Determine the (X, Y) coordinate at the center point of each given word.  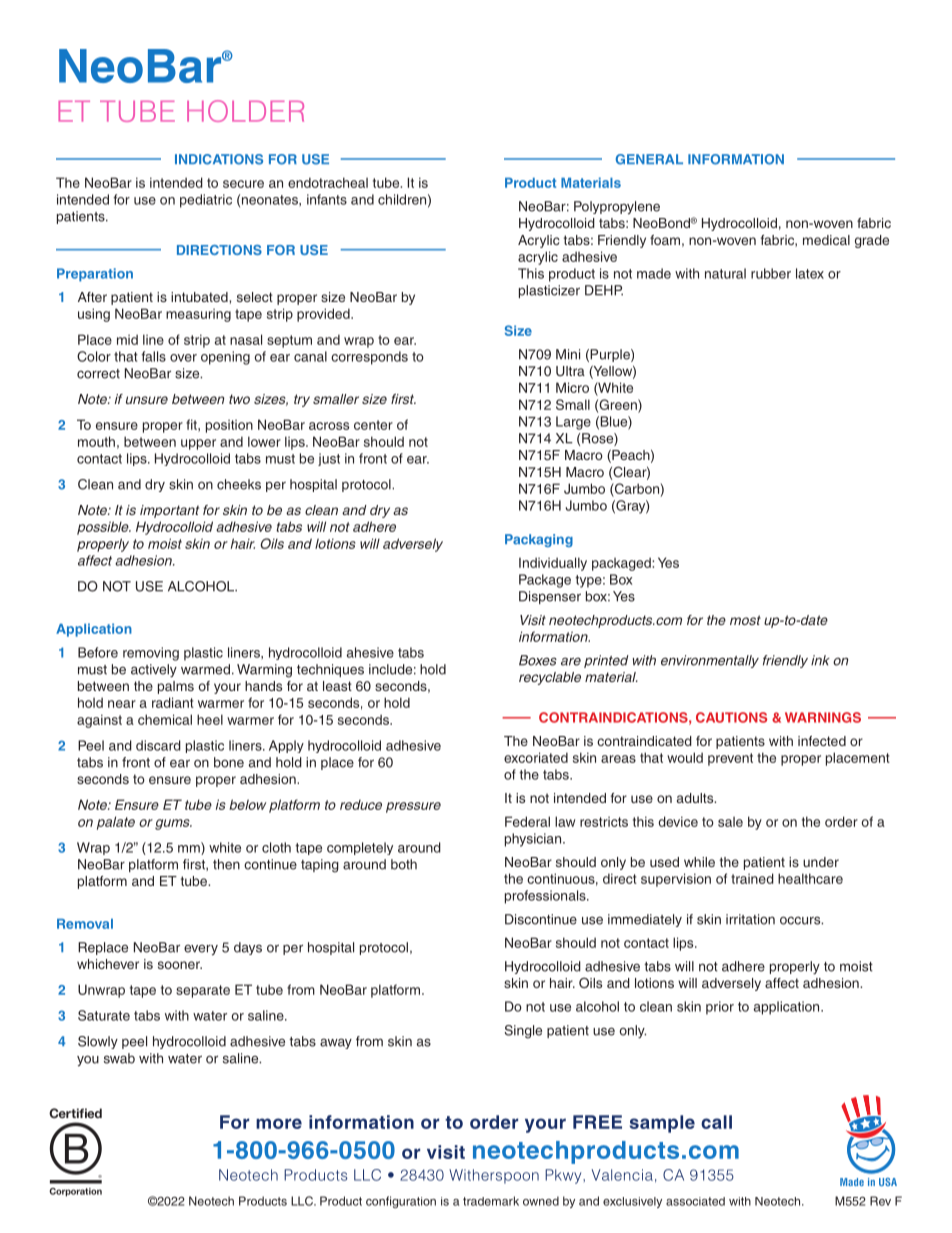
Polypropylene (617, 207)
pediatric (206, 201)
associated (695, 1201)
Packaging (539, 540)
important (169, 511)
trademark (491, 1201)
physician (533, 840)
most (745, 620)
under (821, 862)
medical (826, 240)
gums (173, 824)
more (279, 1123)
